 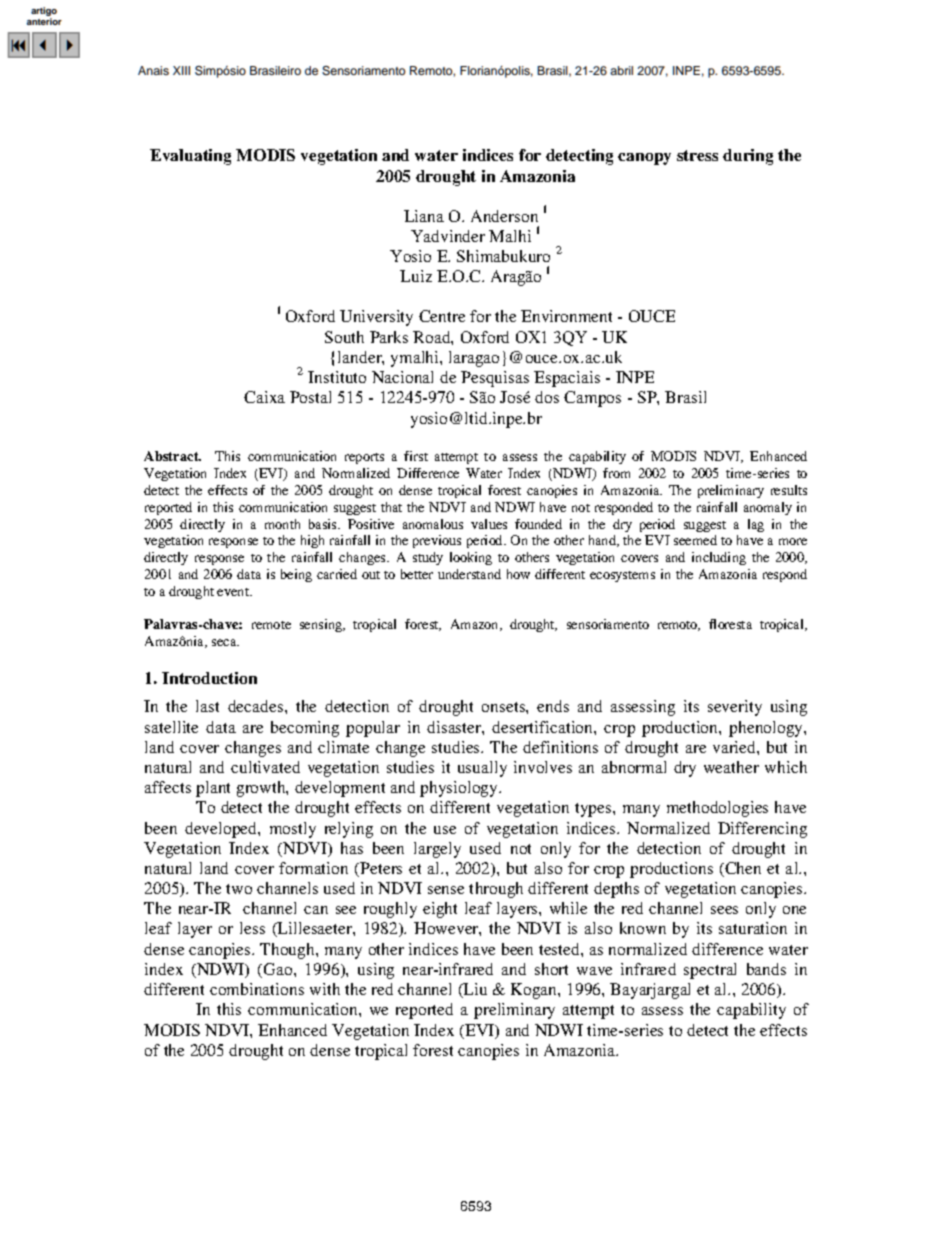 What do you see at coordinates (469, 574) in the image?
I see `understand` at bounding box center [469, 574].
